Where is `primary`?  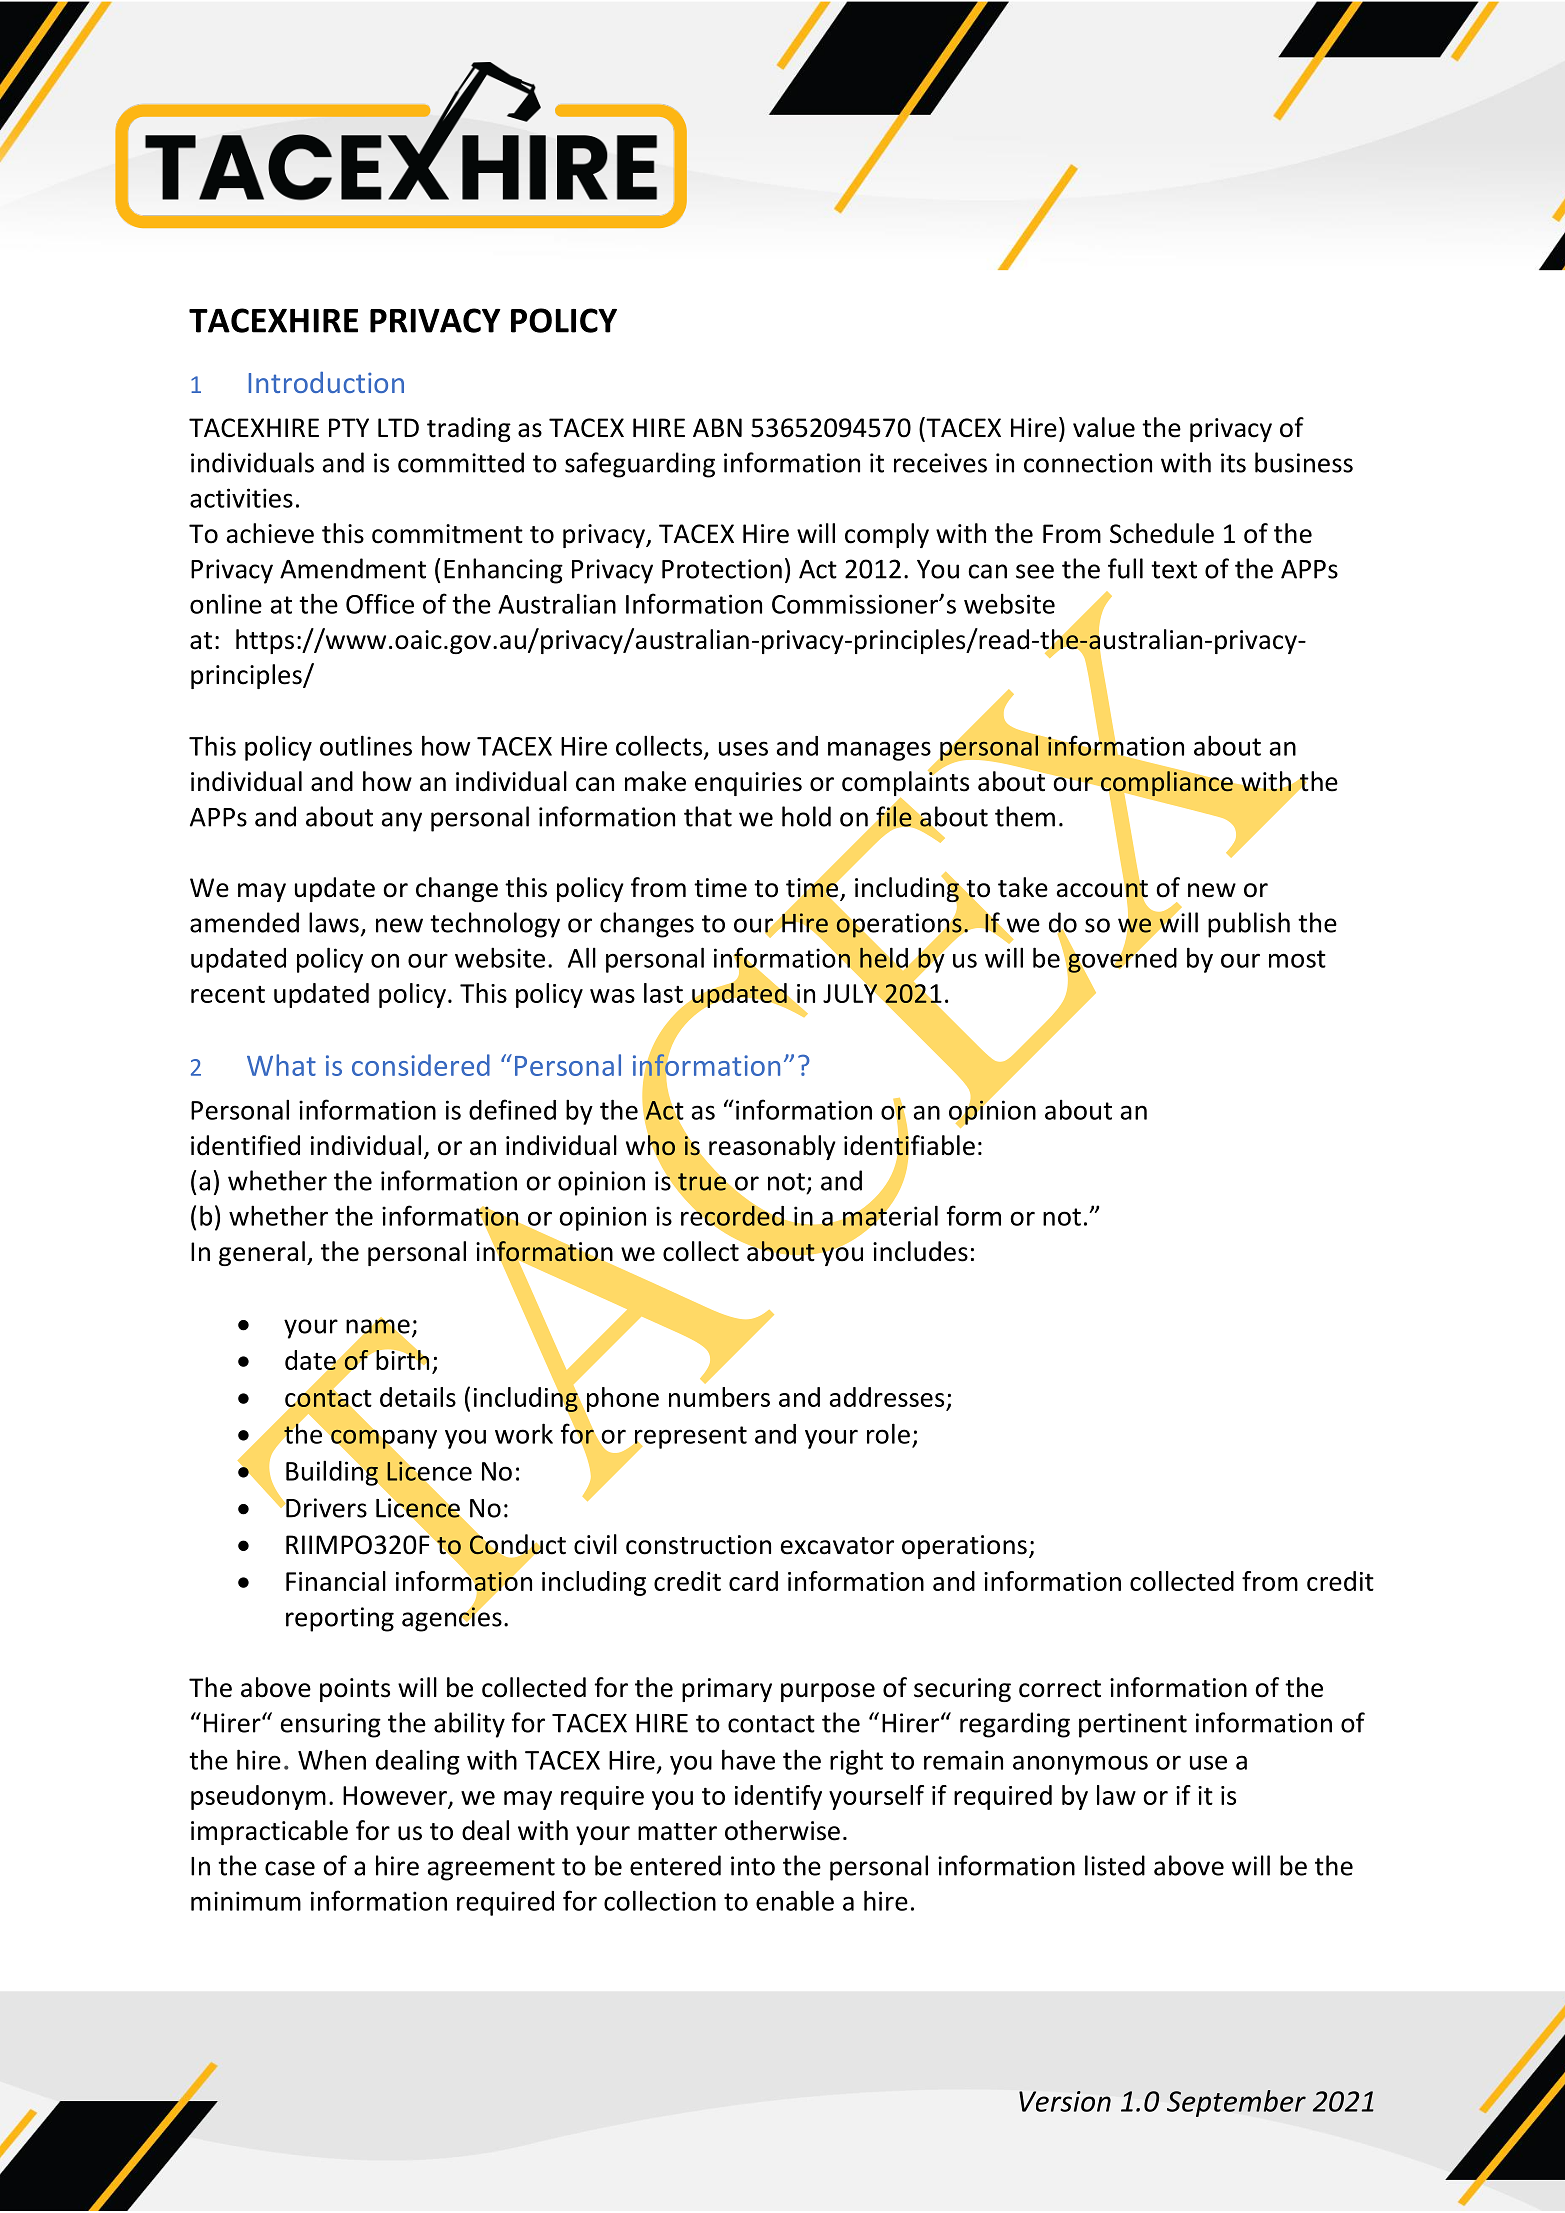 primary is located at coordinates (727, 1690).
